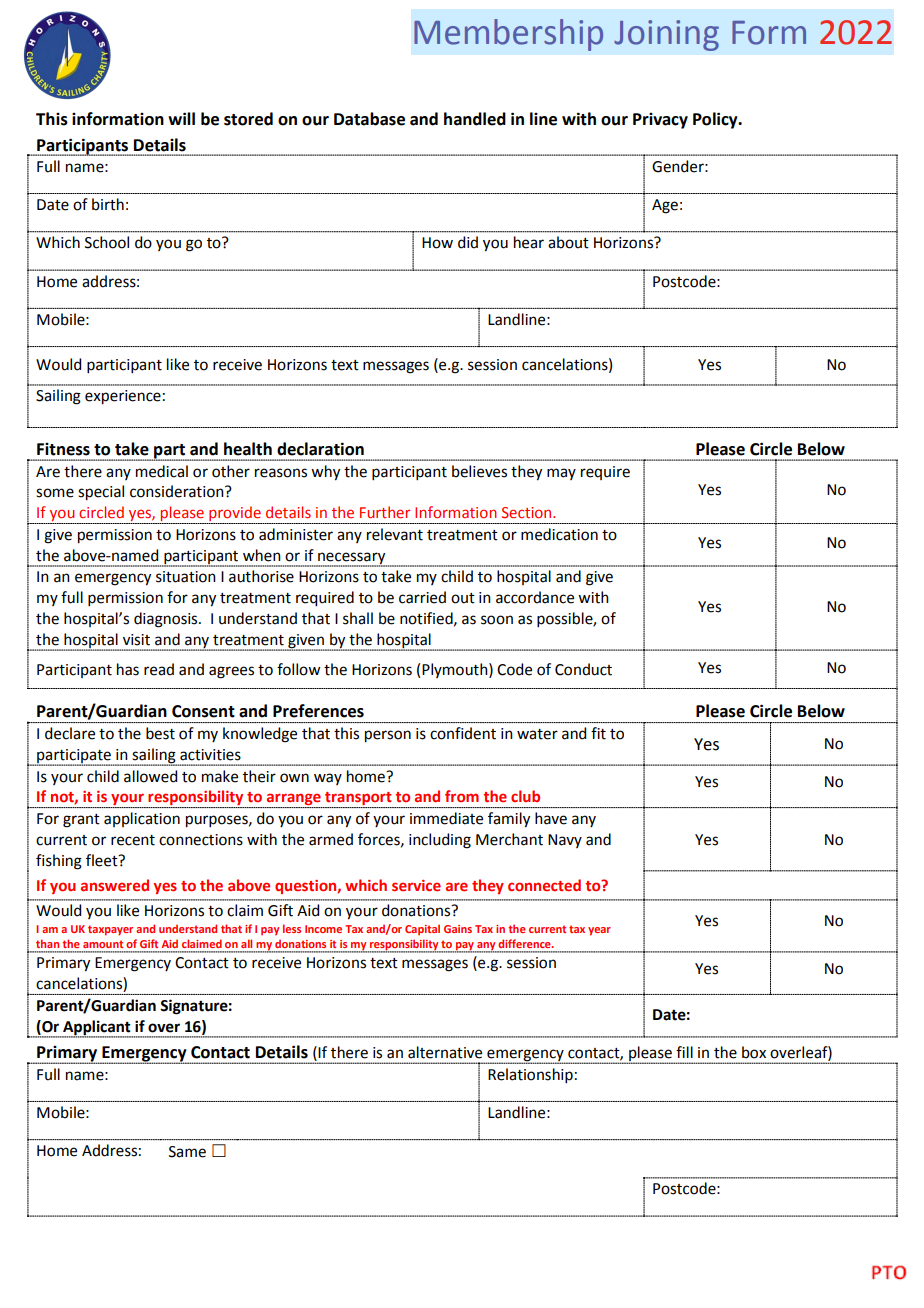 Image resolution: width=924 pixels, height=1308 pixels. Describe the element at coordinates (320, 449) in the page. I see `declaration` at that location.
